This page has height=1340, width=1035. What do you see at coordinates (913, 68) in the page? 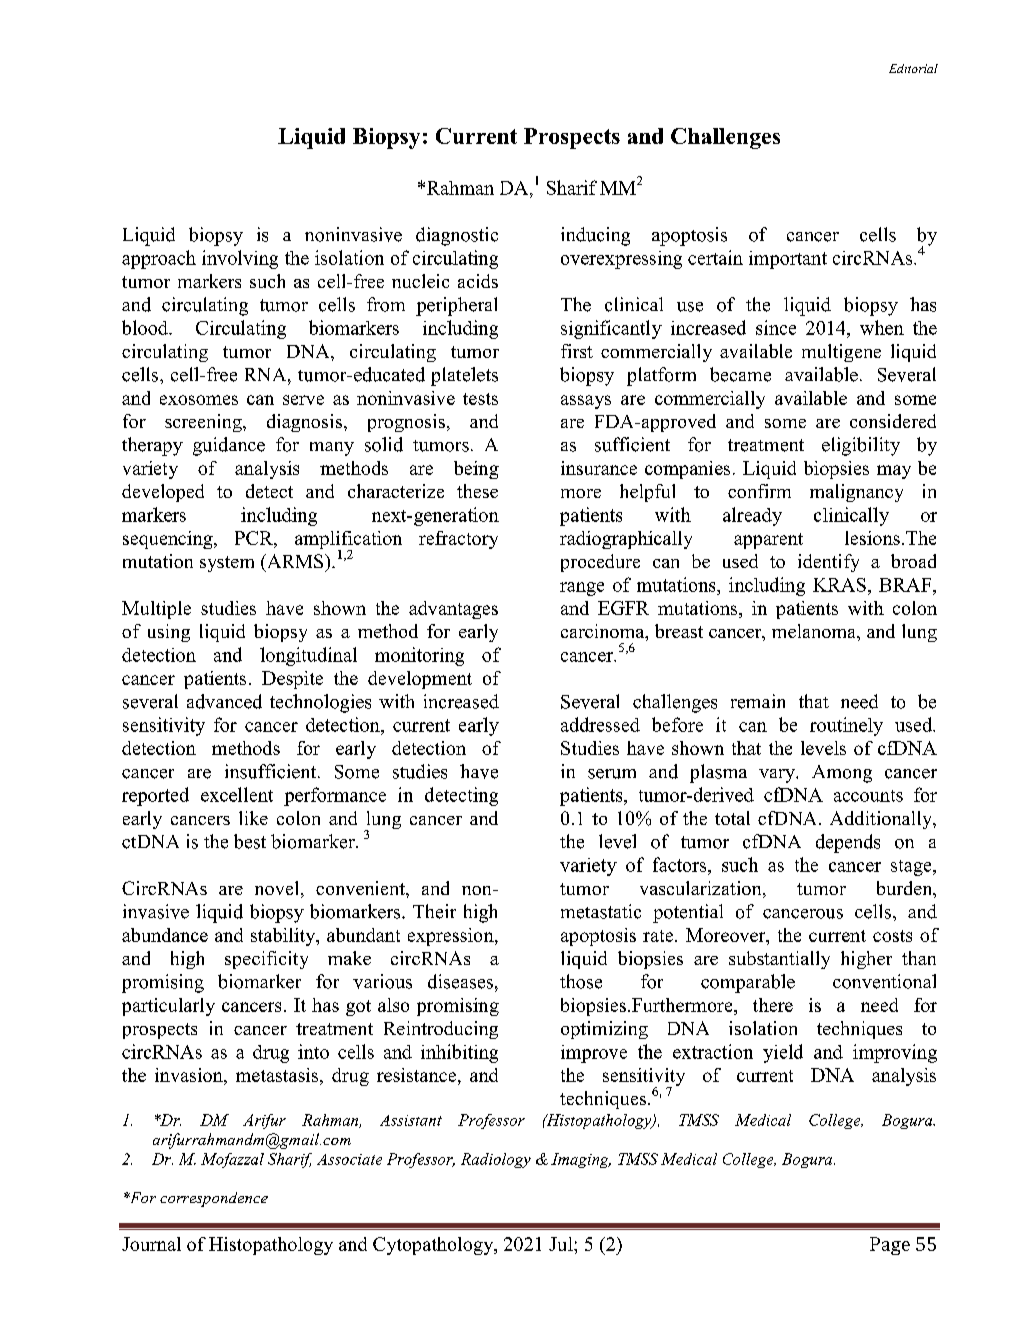
I see `Editorial` at bounding box center [913, 68].
